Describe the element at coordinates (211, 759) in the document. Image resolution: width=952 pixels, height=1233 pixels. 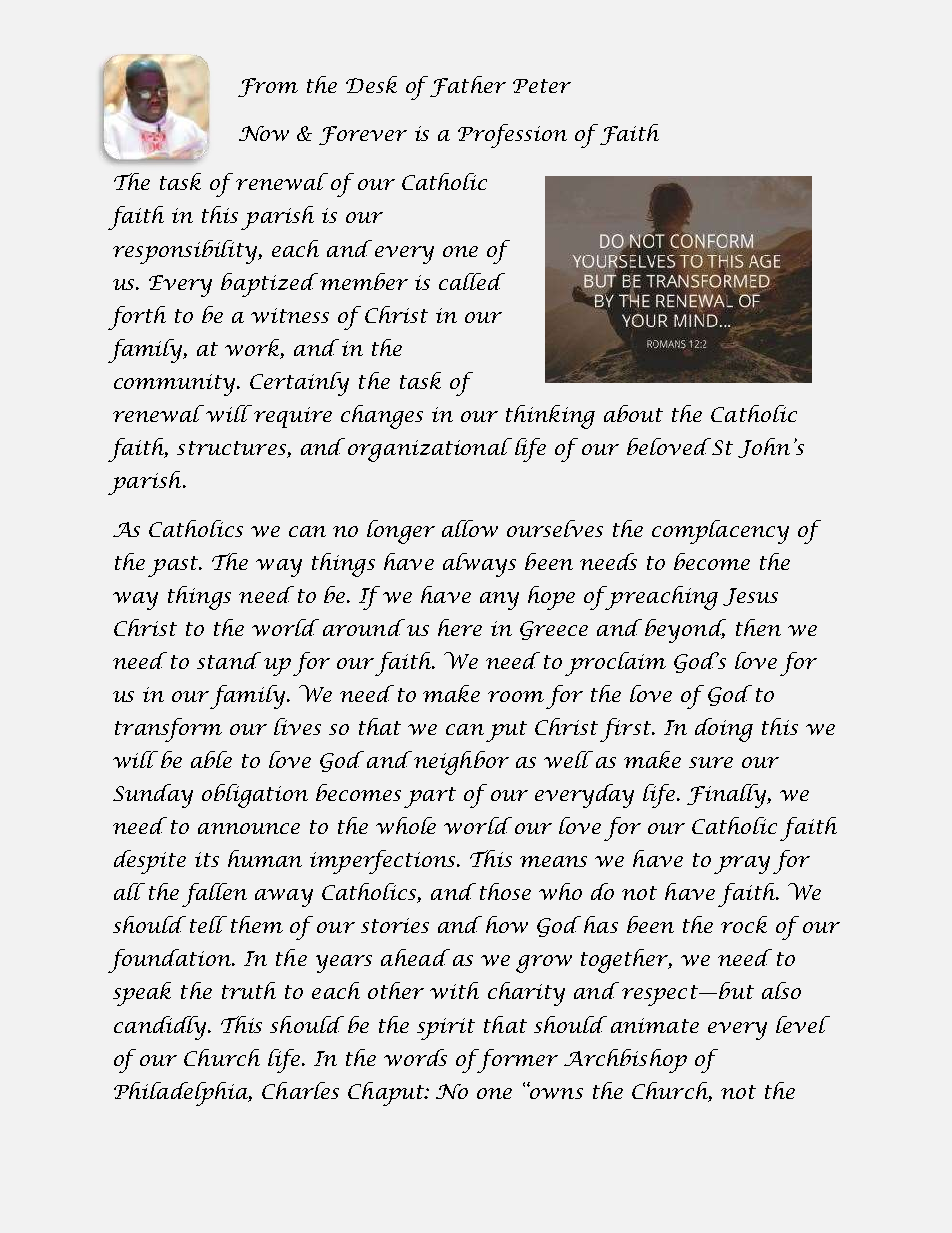
I see `able` at that location.
